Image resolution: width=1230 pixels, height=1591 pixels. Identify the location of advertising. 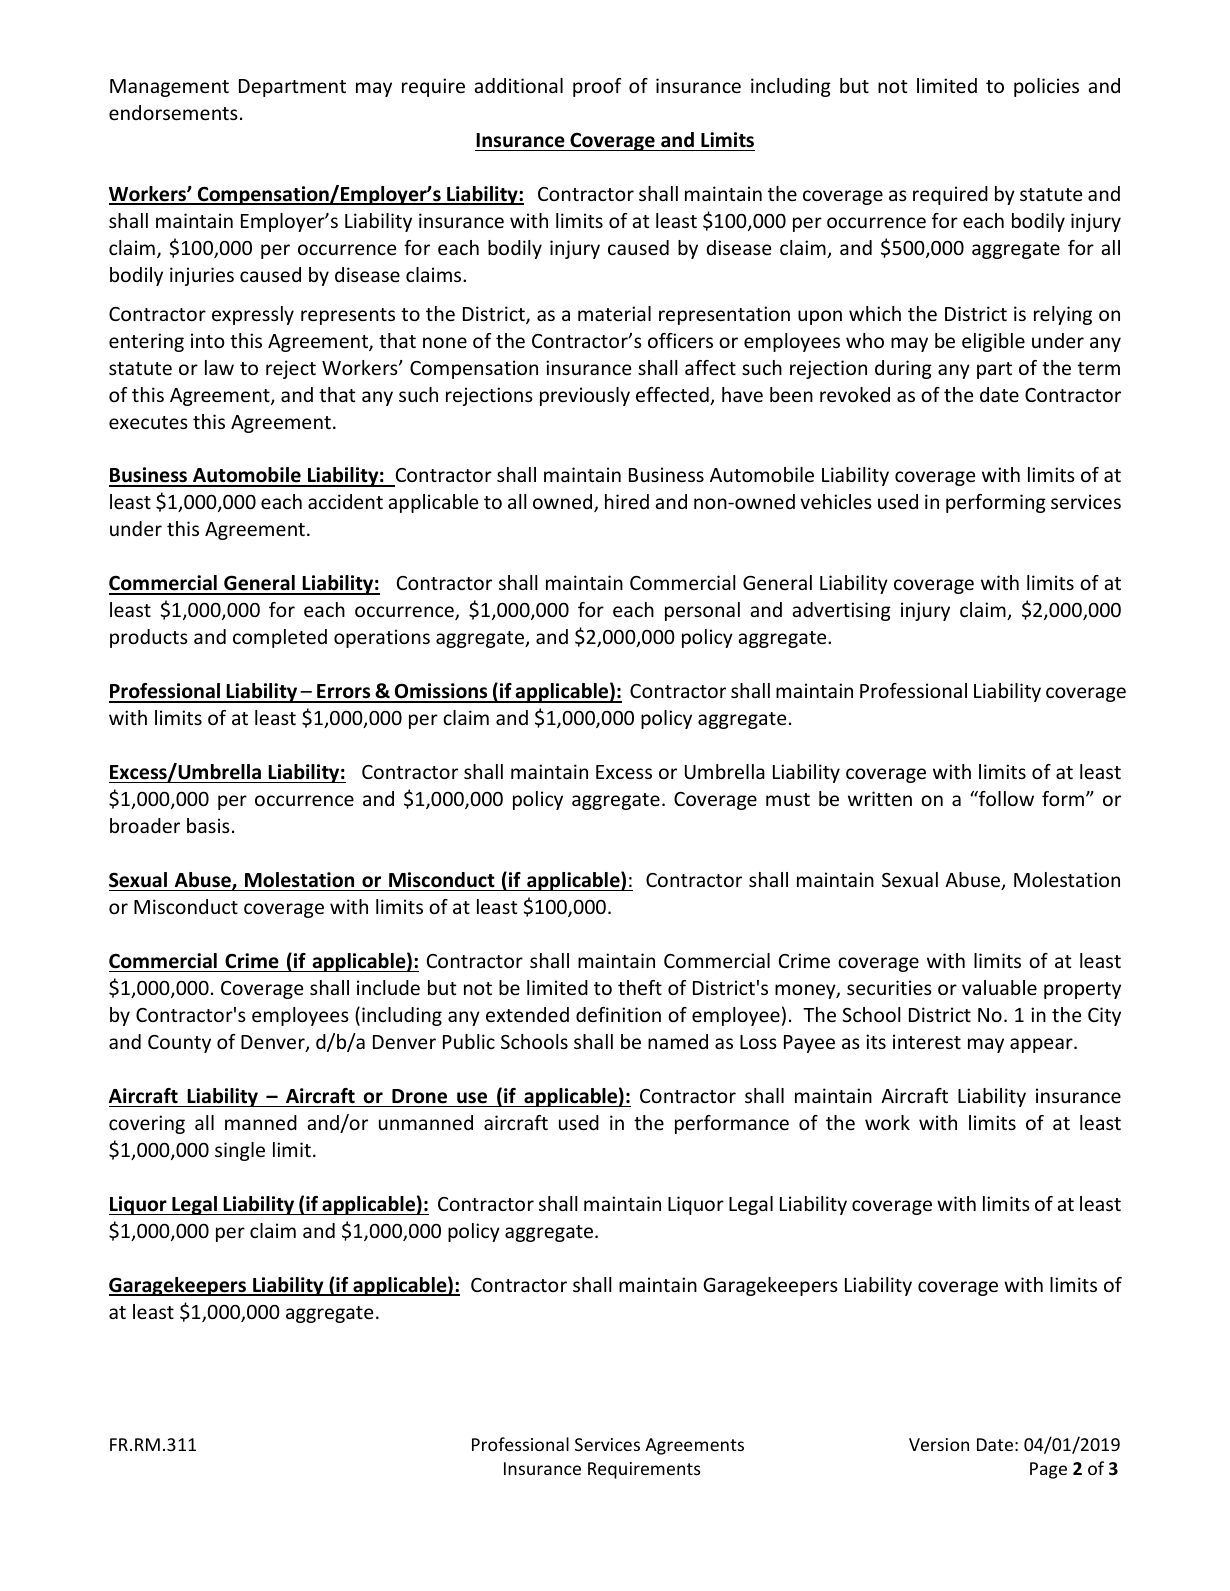
(841, 611).
